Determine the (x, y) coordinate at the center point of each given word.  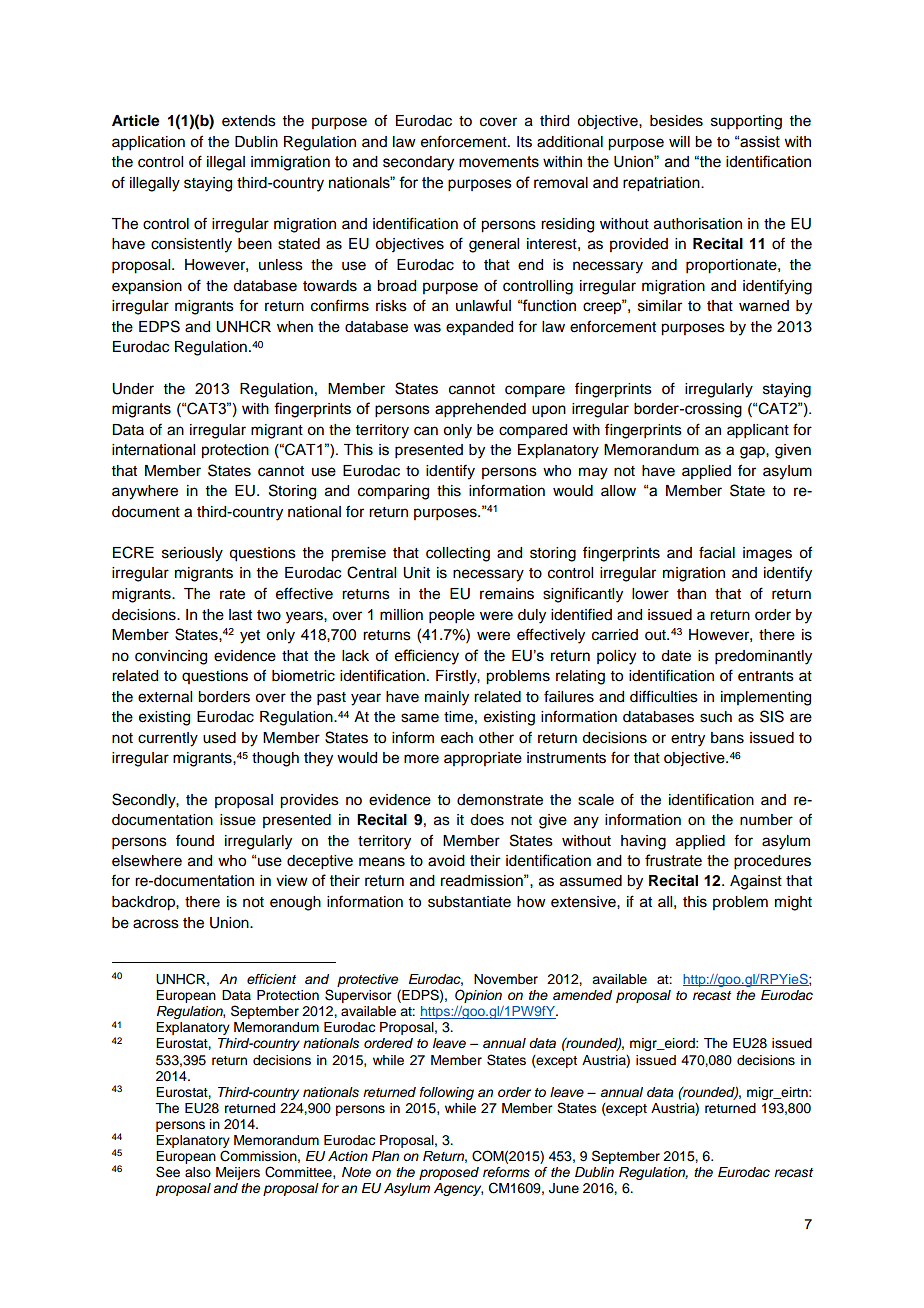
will (679, 141)
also (198, 1172)
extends (249, 121)
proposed (449, 1173)
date (676, 656)
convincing (171, 657)
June (564, 1188)
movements (499, 162)
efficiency (427, 657)
